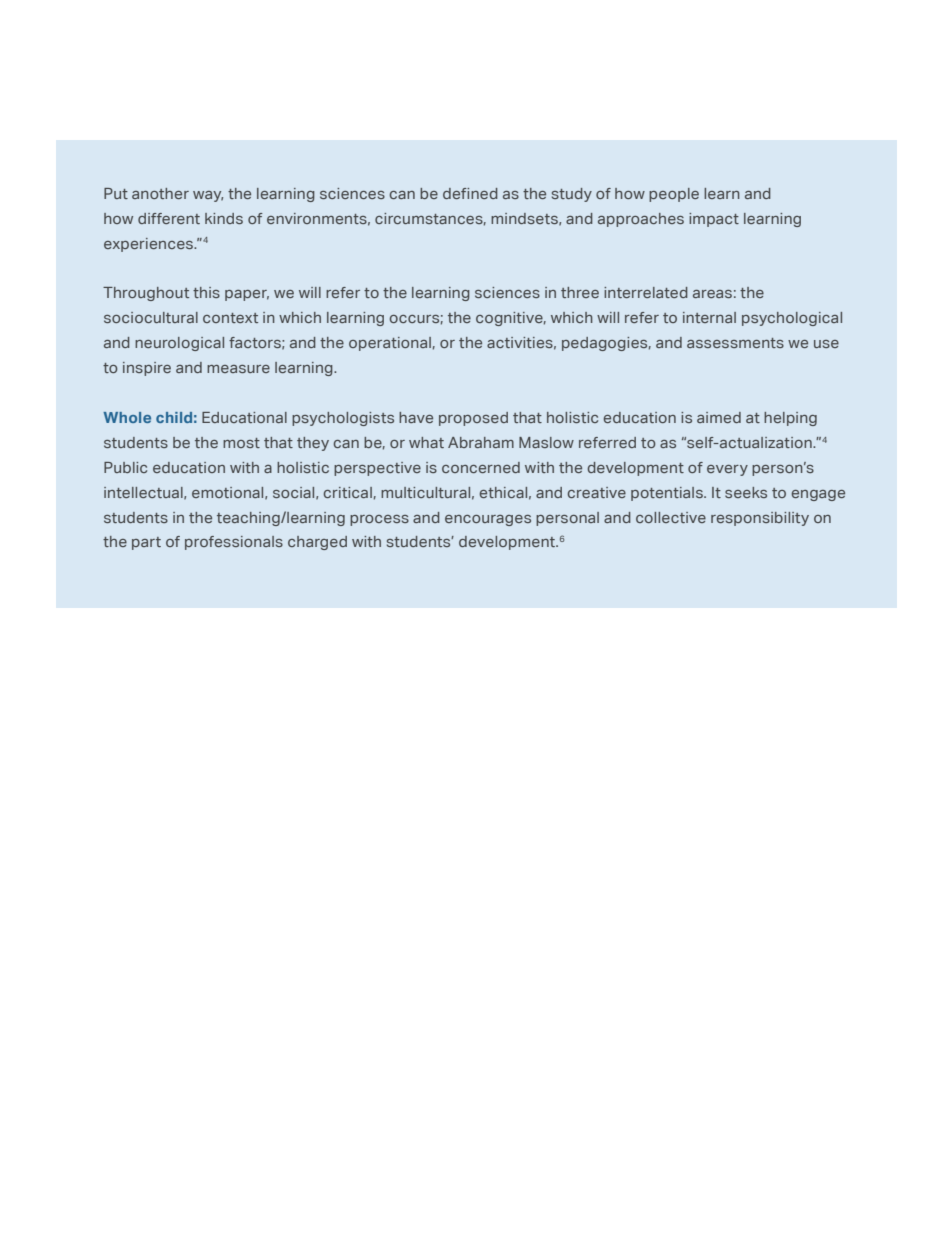 The height and width of the screenshot is (1233, 952). Describe the element at coordinates (234, 543) in the screenshot. I see `professionals` at that location.
